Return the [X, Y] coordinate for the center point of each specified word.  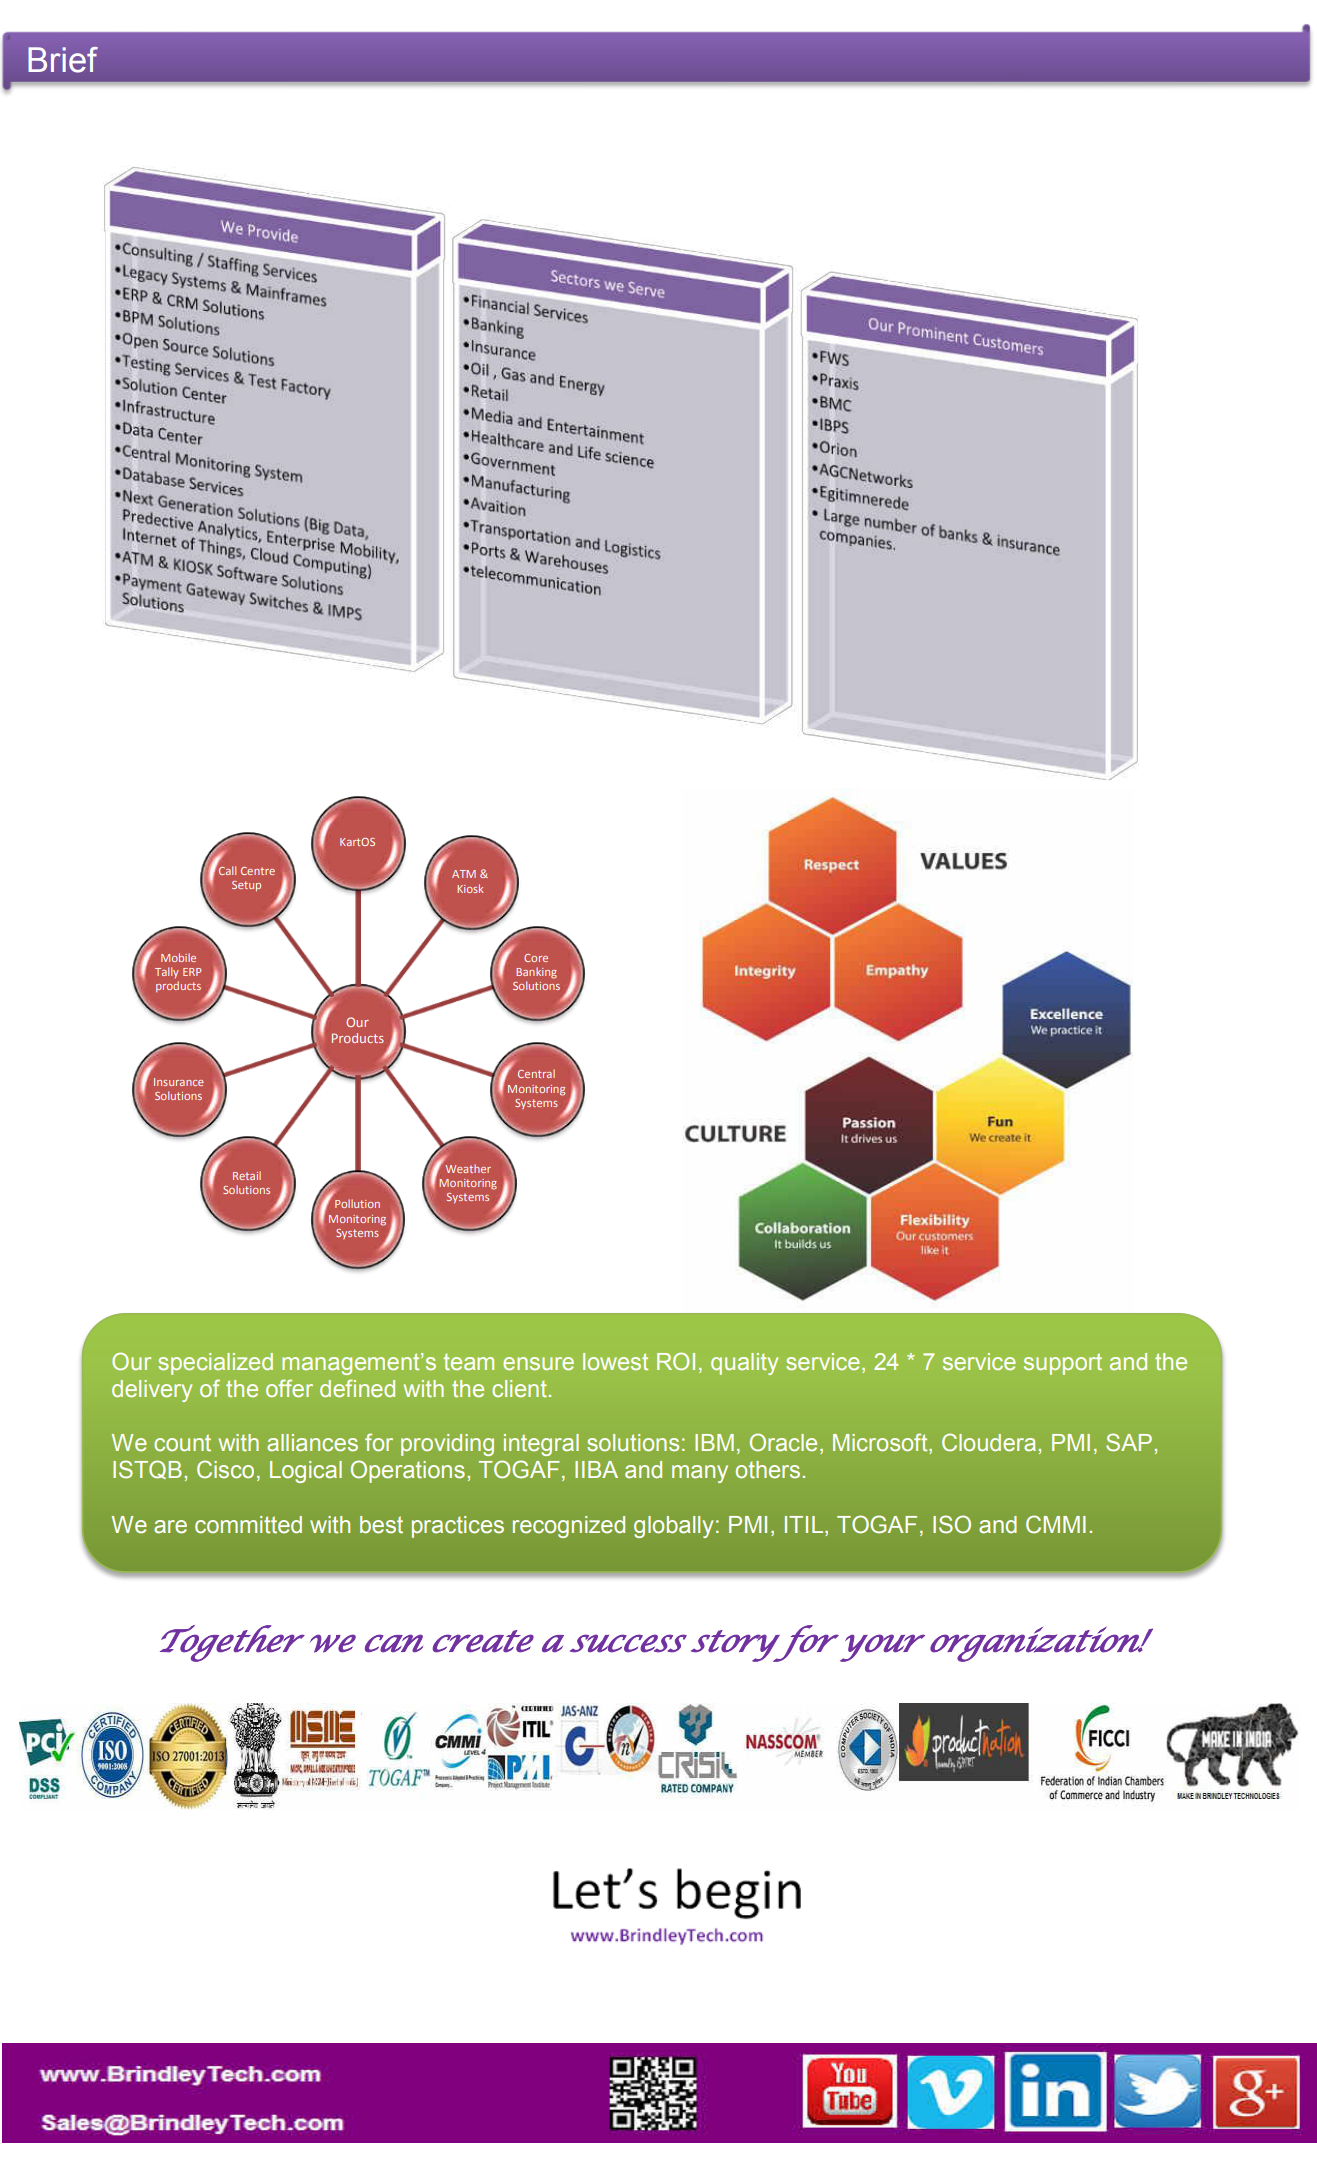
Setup [246, 886]
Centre [258, 871]
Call [226, 869]
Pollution [357, 1203]
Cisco [225, 1469]
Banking [536, 973]
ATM [464, 874]
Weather [467, 1167]
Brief [63, 60]
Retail [247, 1175]
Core [536, 958]
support [1063, 1364]
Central [536, 1073]
